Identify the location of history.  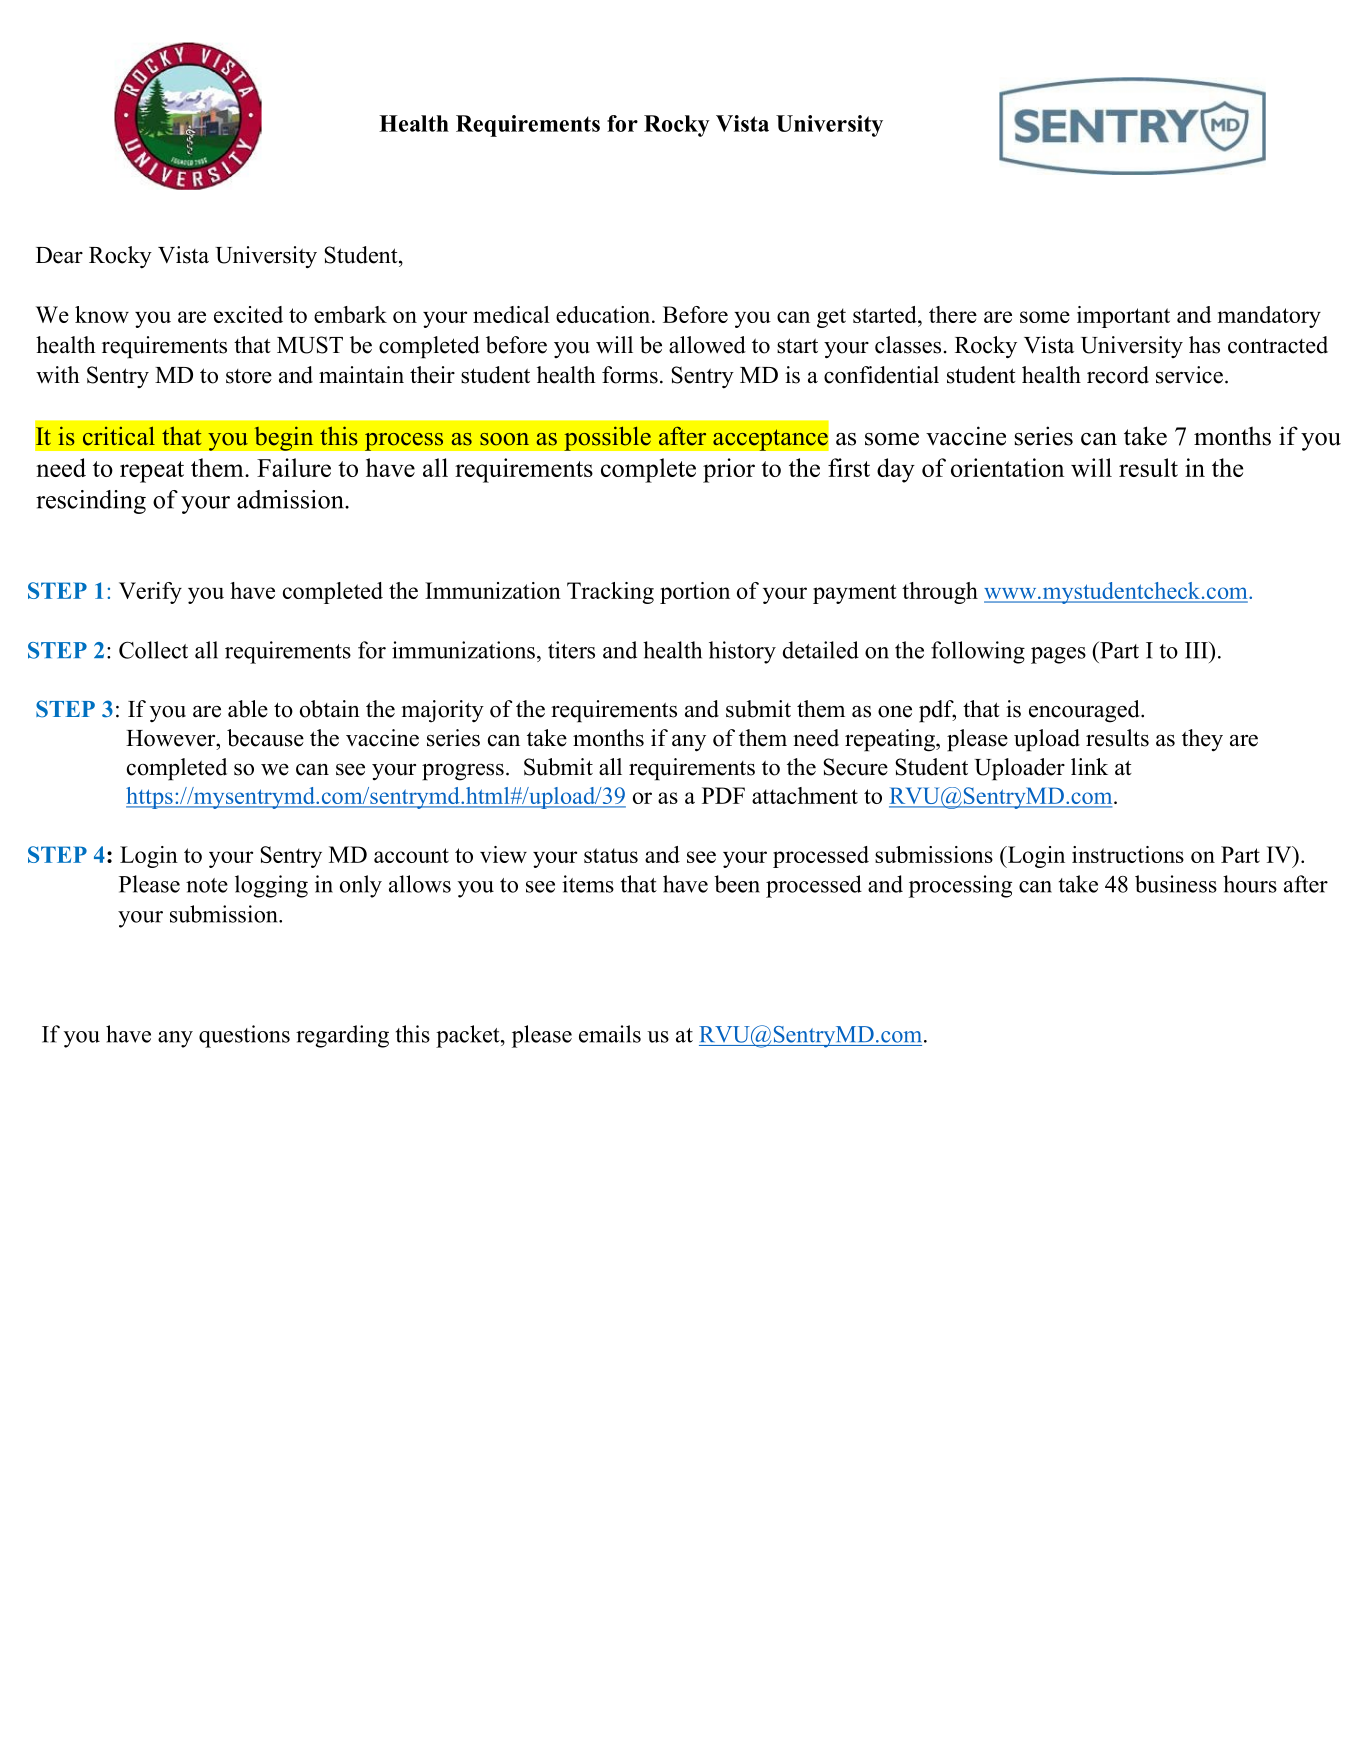
(742, 652).
